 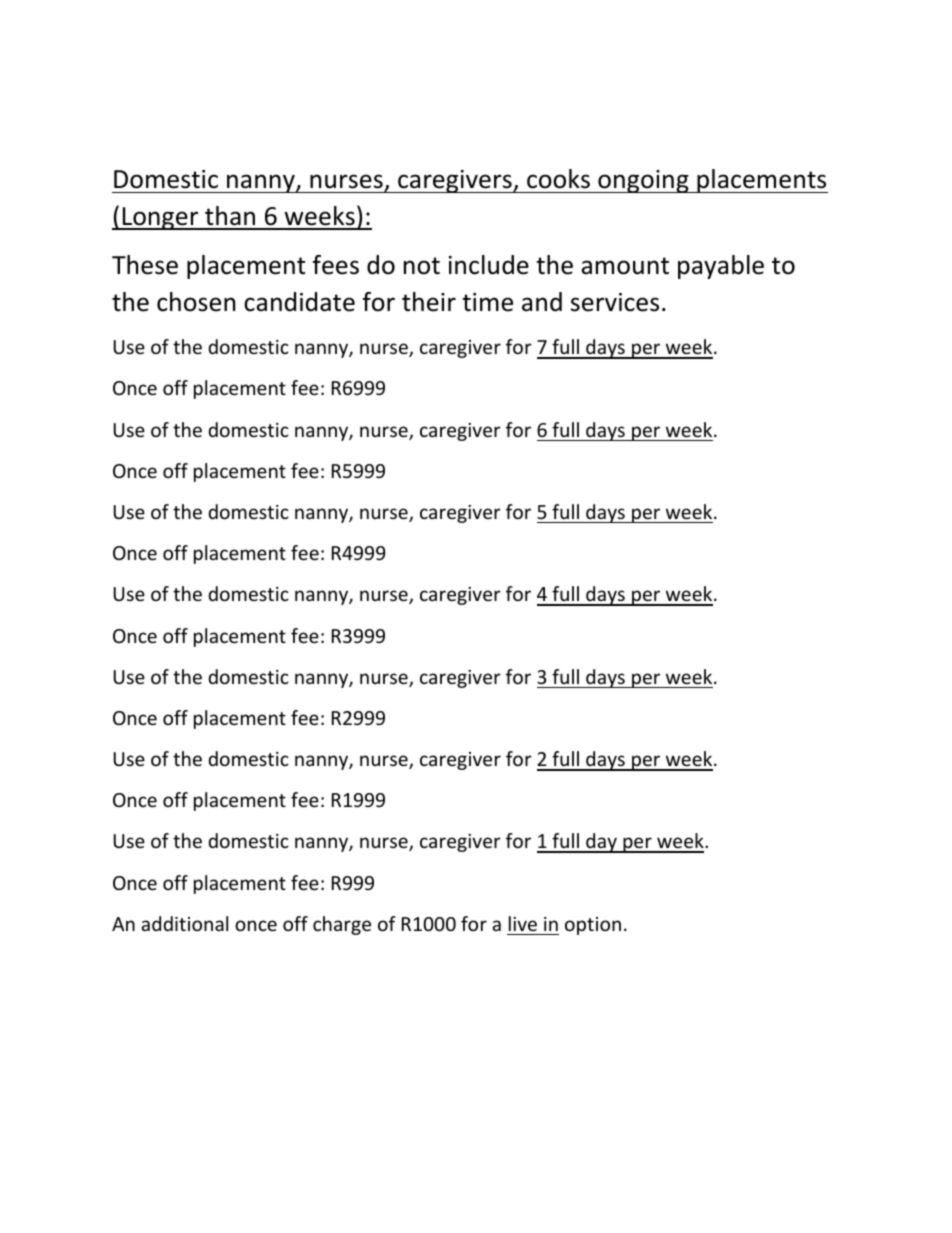 What do you see at coordinates (625, 266) in the screenshot?
I see `amount` at bounding box center [625, 266].
